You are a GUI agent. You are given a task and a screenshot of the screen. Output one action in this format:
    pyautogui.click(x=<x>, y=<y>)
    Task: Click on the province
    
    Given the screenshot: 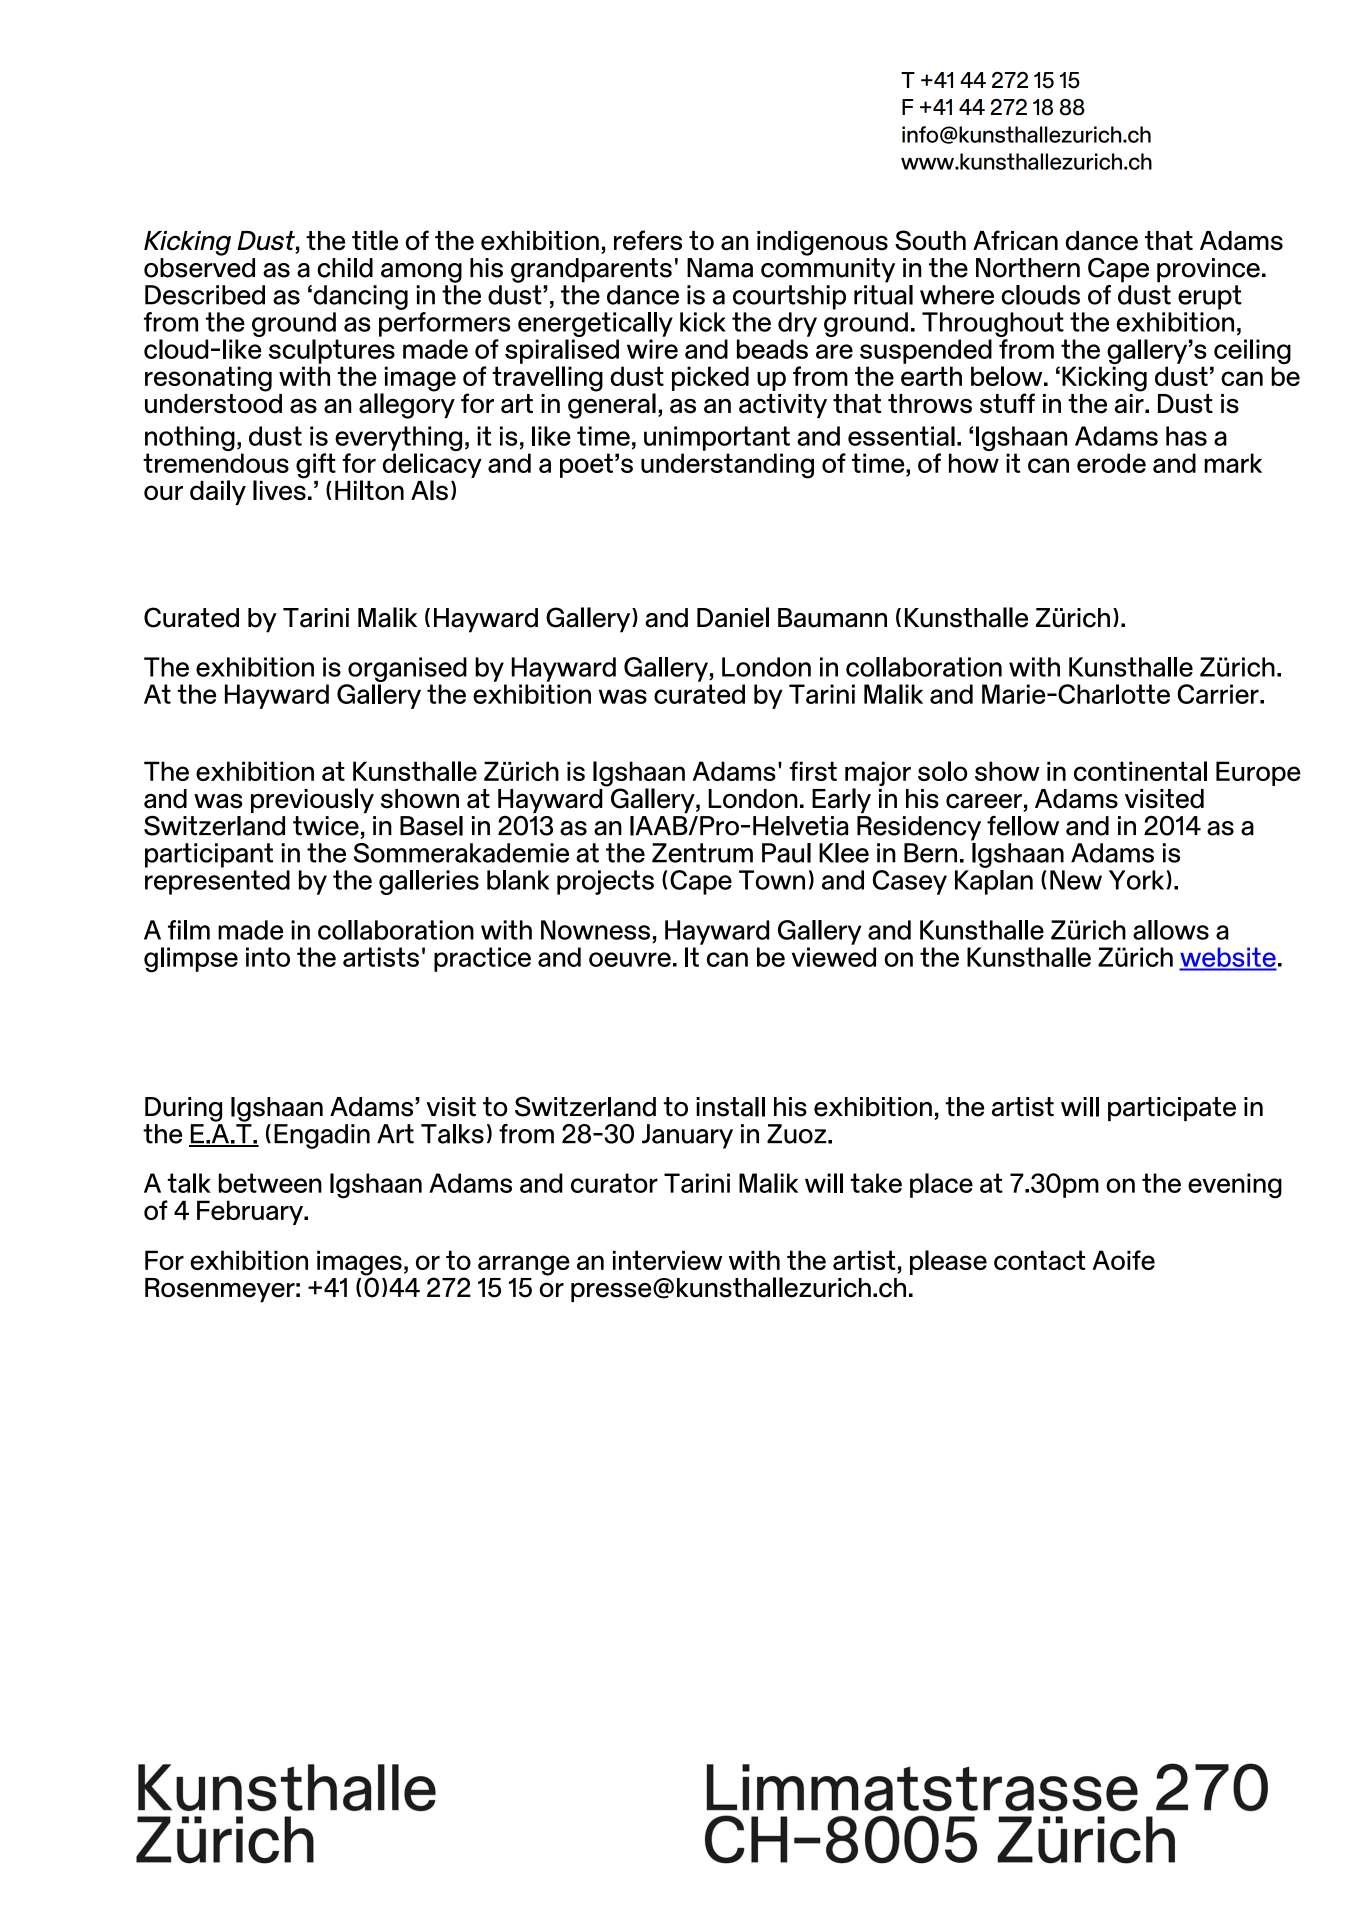 What is the action you would take?
    pyautogui.click(x=1208, y=270)
